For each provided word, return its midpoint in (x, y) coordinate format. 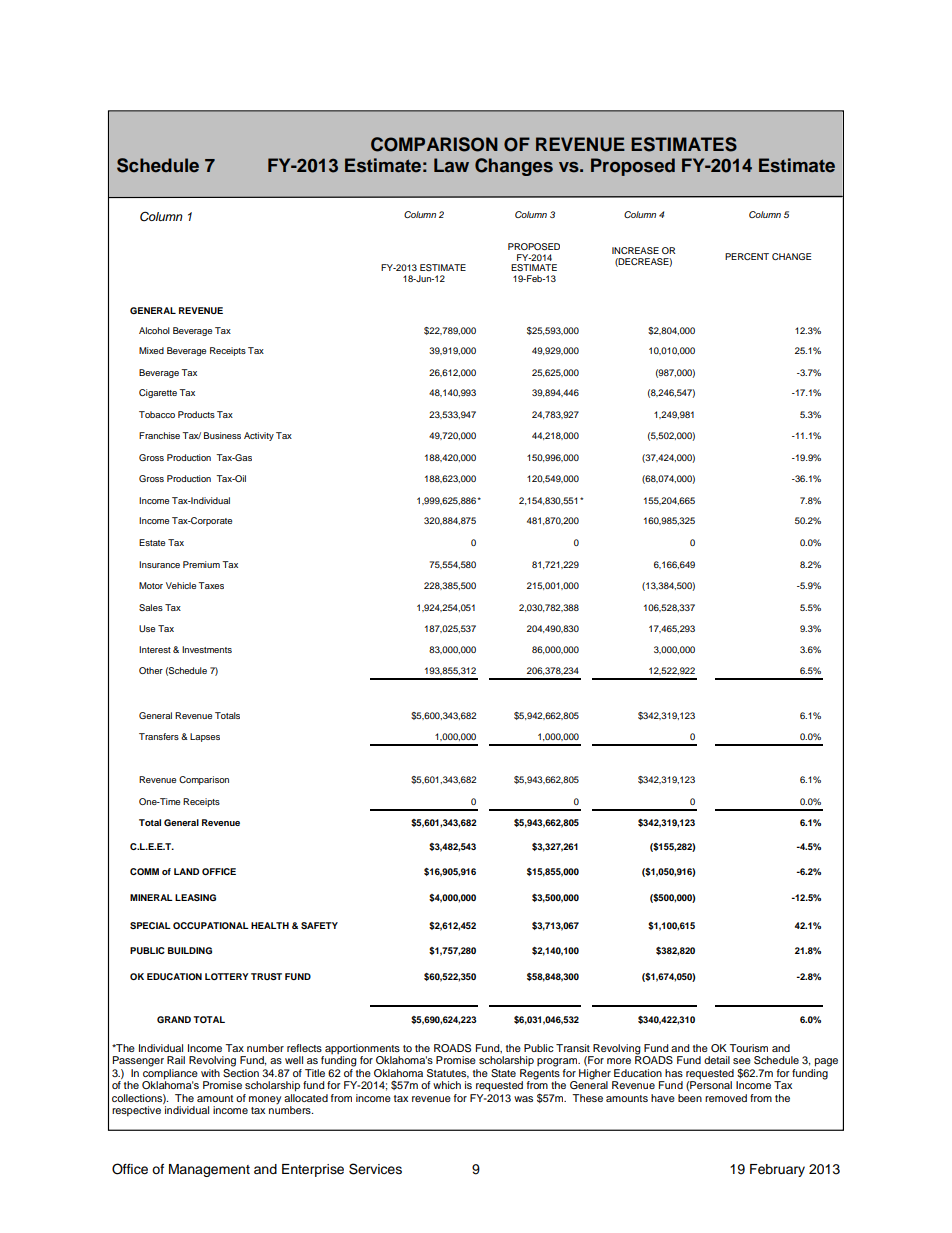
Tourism (748, 1048)
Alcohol (154, 330)
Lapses (205, 737)
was (523, 1099)
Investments (207, 649)
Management (209, 1170)
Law (451, 165)
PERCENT (747, 256)
